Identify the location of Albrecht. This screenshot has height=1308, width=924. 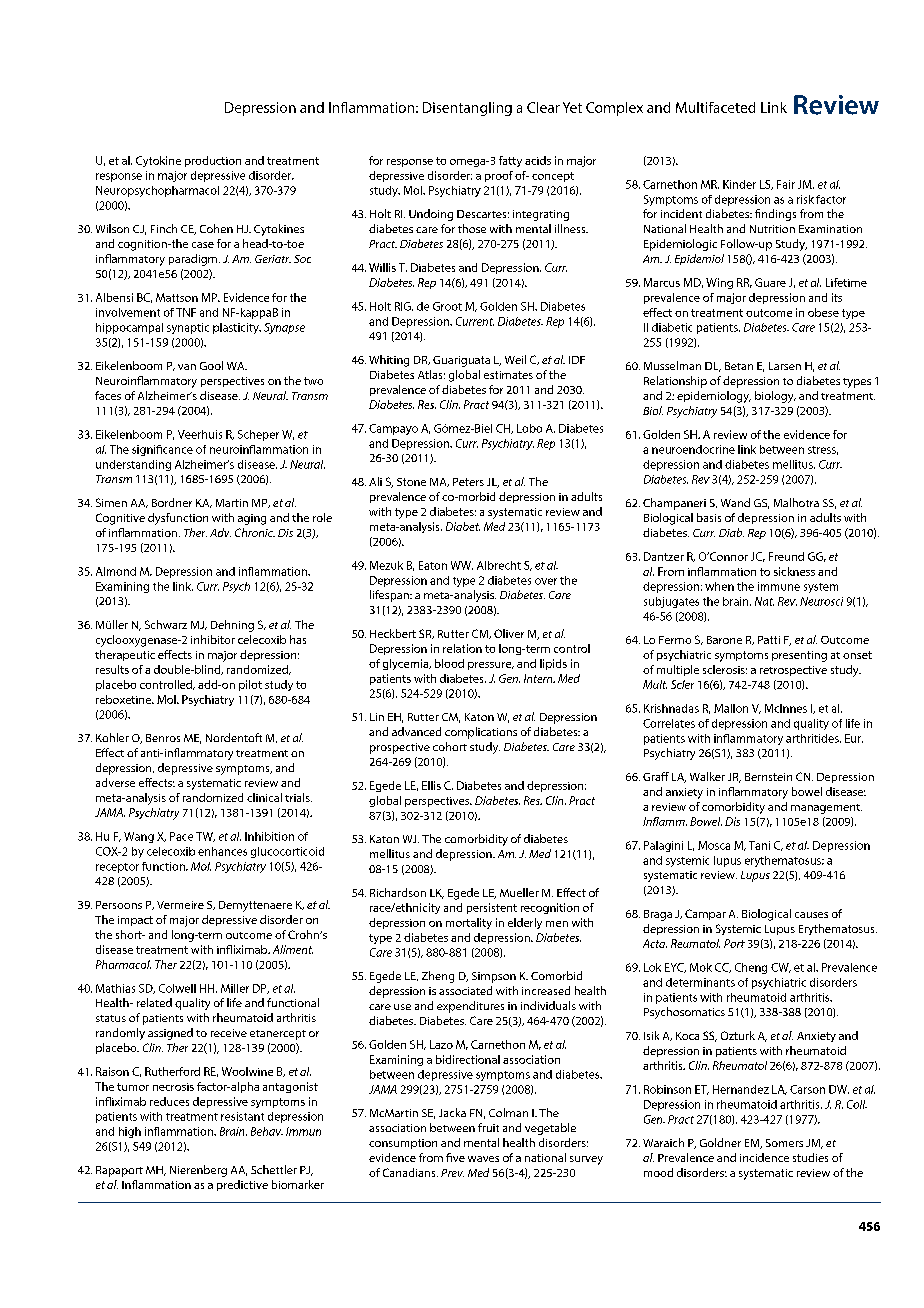
(499, 565).
